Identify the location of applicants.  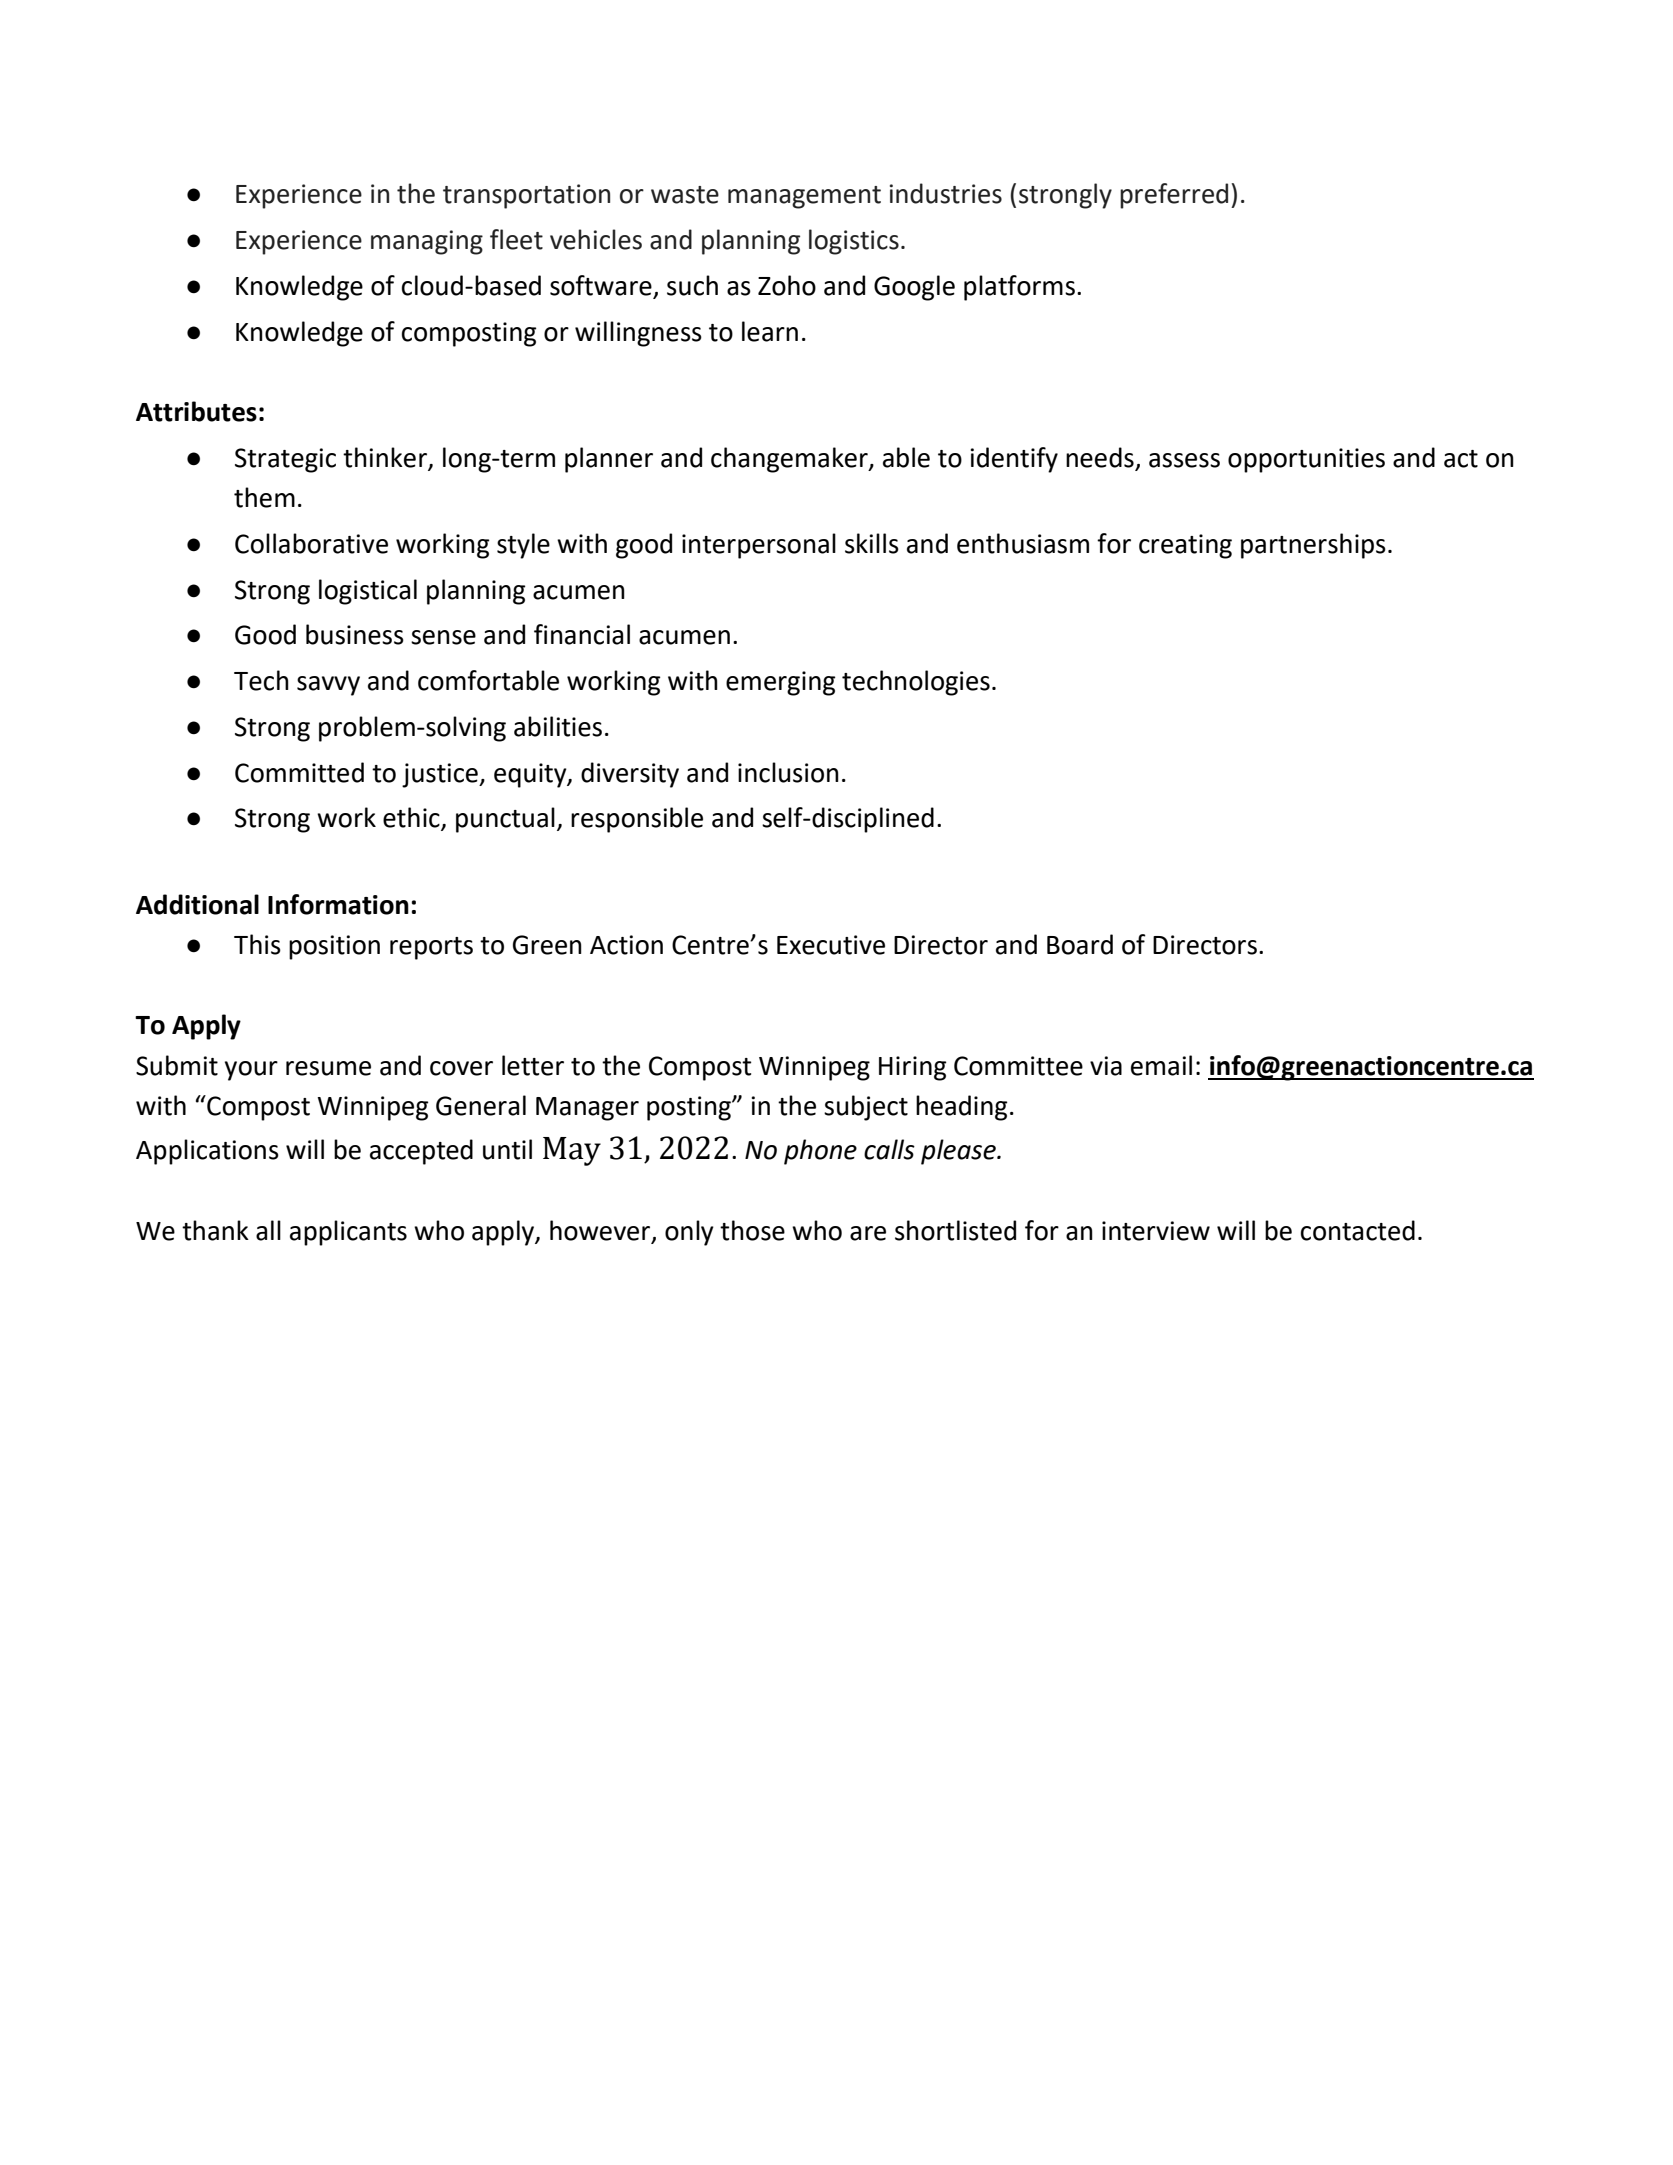
(348, 1233).
